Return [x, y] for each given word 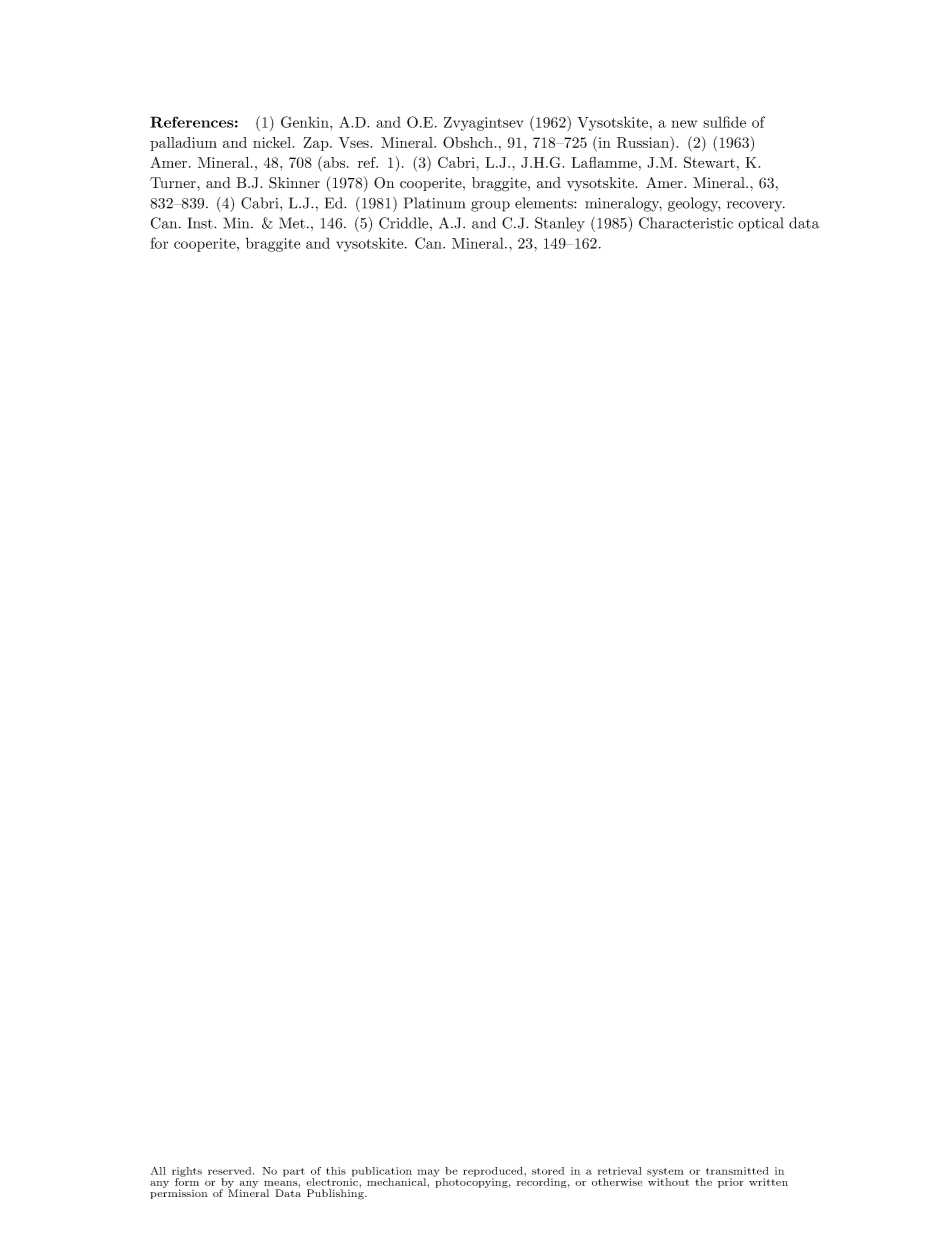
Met [292, 223]
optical [760, 224]
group [490, 206]
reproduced [493, 1173]
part [294, 1172]
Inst [201, 223]
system [665, 1173]
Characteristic [686, 223]
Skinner [294, 183]
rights [187, 1173]
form [187, 1181]
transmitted [737, 1171]
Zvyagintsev [483, 124]
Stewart [709, 162]
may [428, 1174]
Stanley [560, 224]
